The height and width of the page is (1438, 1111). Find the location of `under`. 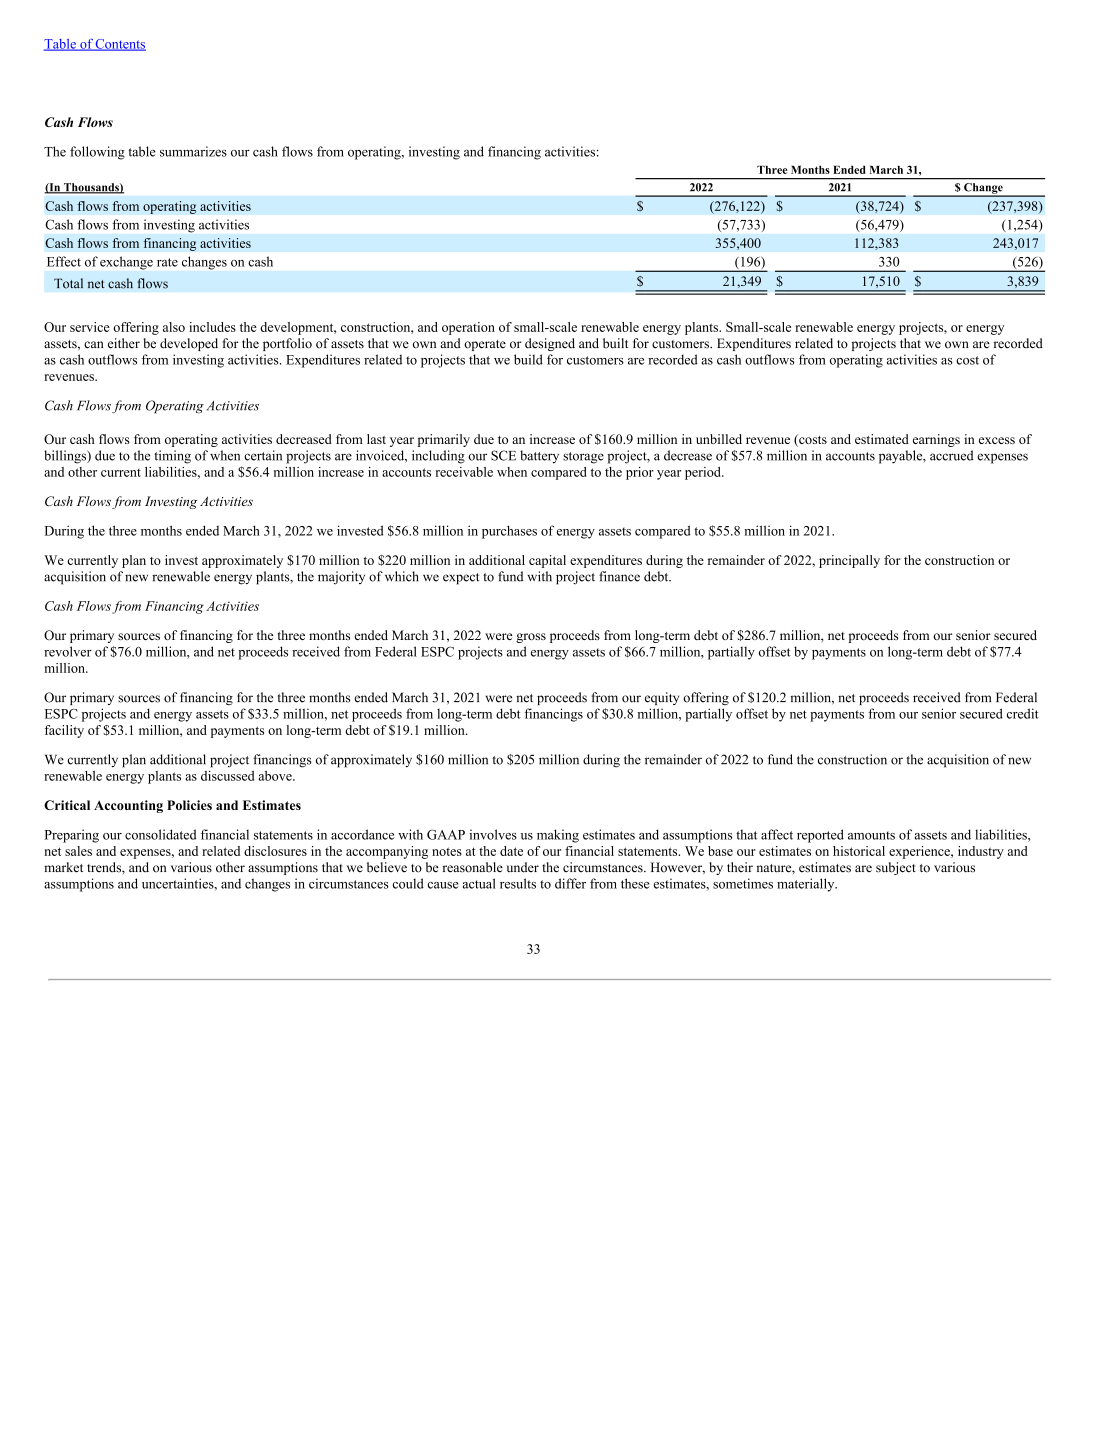

under is located at coordinates (523, 867).
